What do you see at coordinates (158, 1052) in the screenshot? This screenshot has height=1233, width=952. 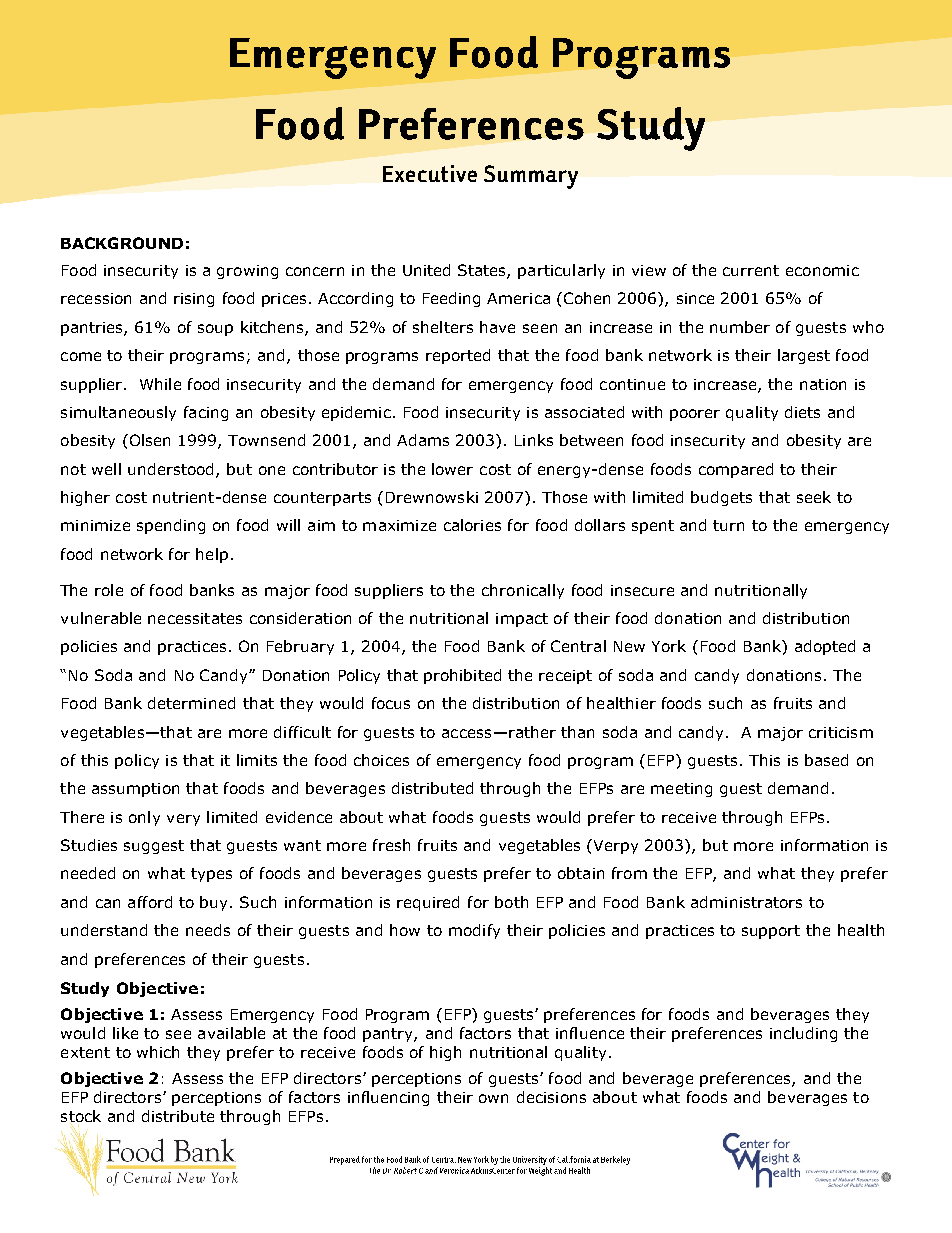 I see `which` at bounding box center [158, 1052].
